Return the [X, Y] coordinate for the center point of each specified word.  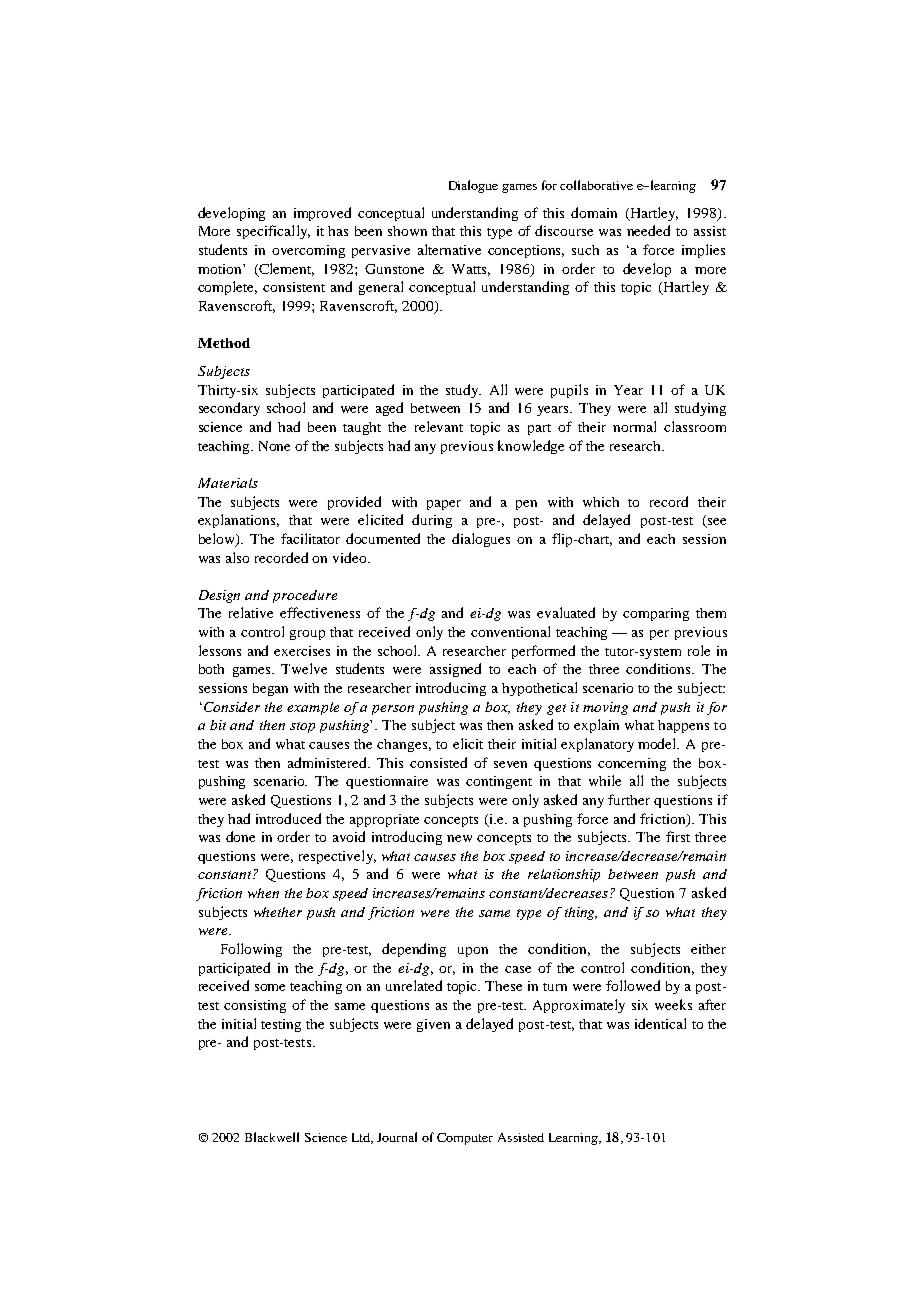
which [601, 502]
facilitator [310, 538]
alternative [449, 249]
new [459, 838]
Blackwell [272, 1137]
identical [660, 1023]
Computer [465, 1139]
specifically [273, 232]
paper [444, 505]
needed [648, 230]
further [629, 799]
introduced [288, 818]
